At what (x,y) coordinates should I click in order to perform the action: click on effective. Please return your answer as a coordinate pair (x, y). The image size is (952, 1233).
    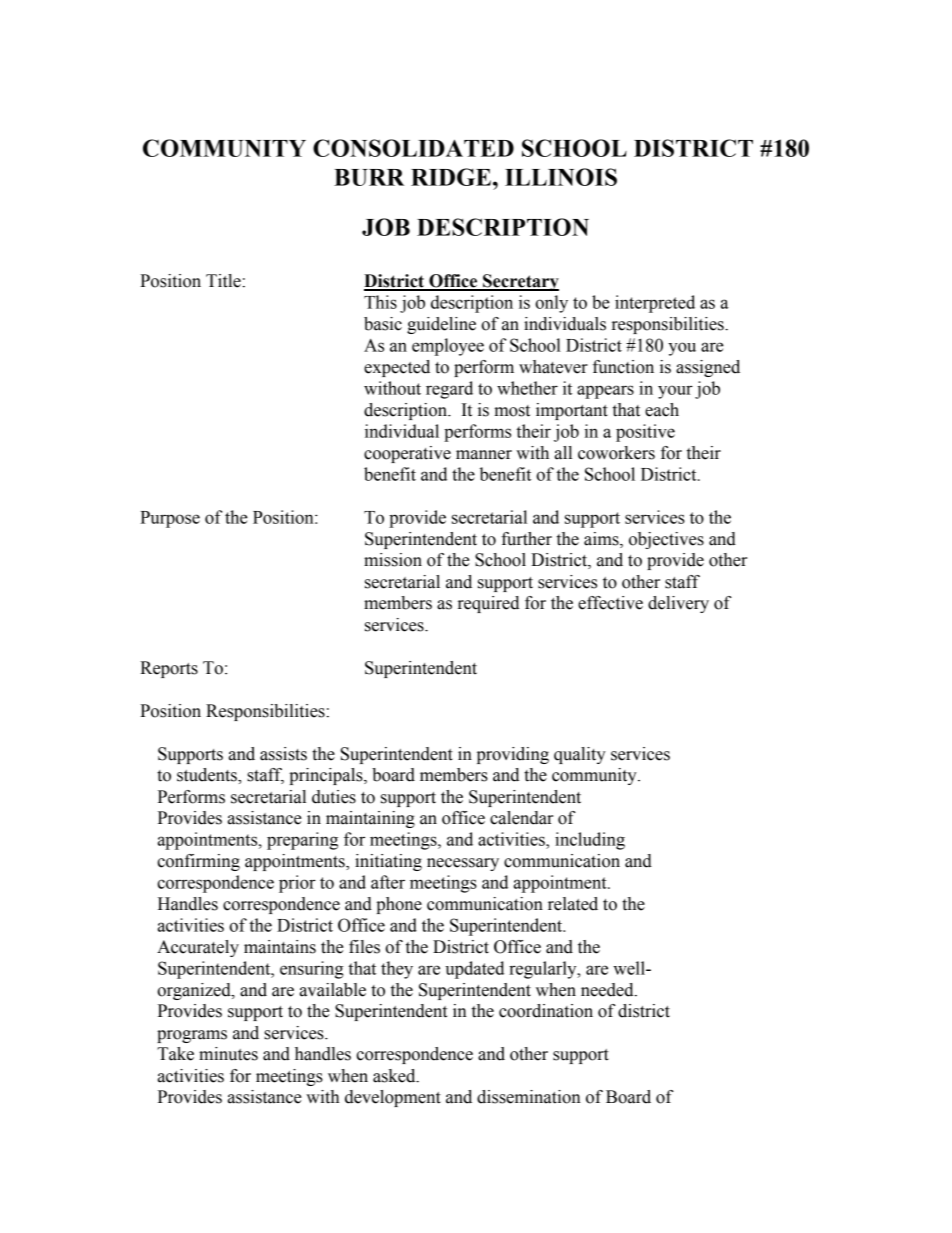
    Looking at the image, I should click on (610, 603).
